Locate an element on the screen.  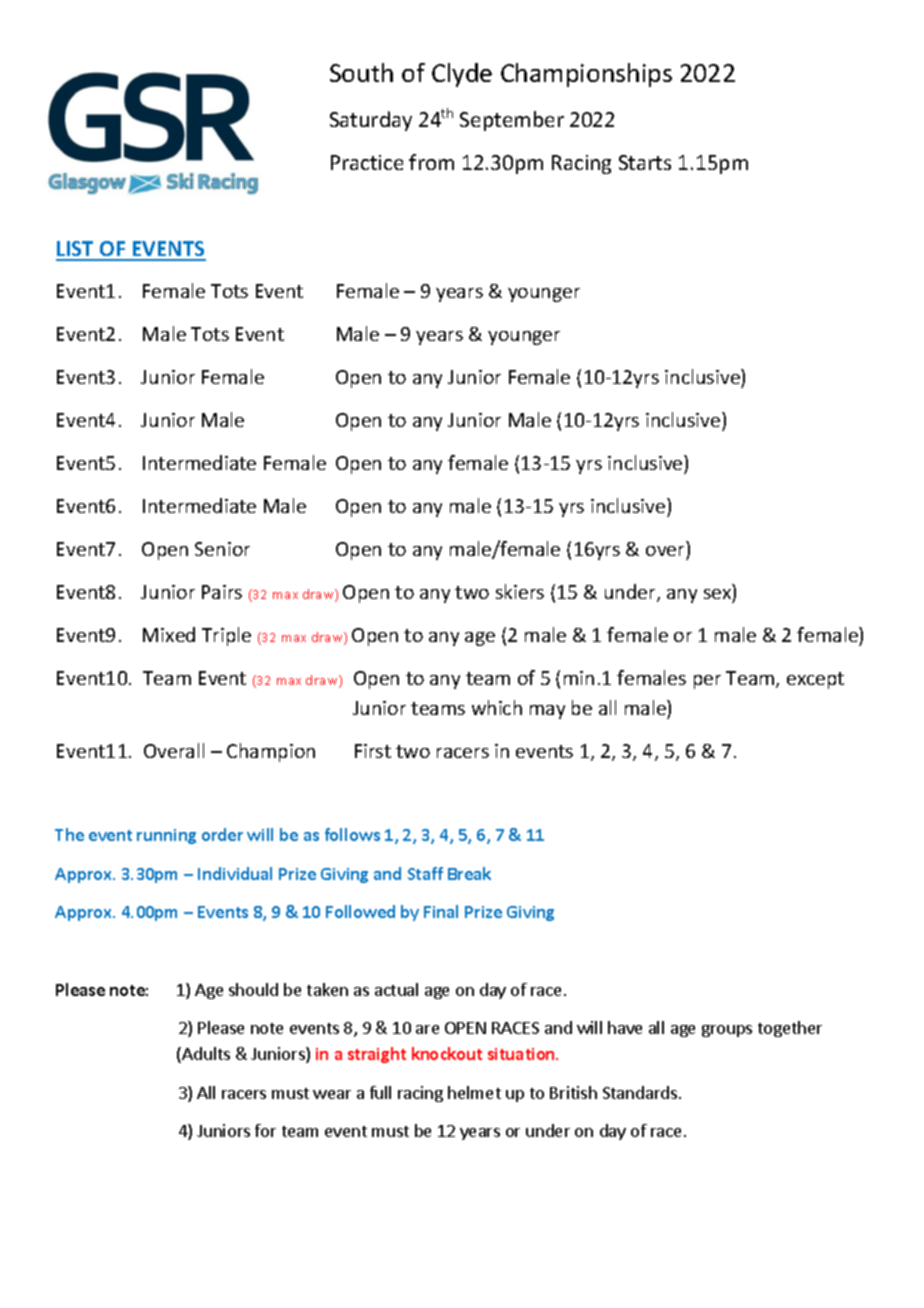
September is located at coordinates (512, 121).
